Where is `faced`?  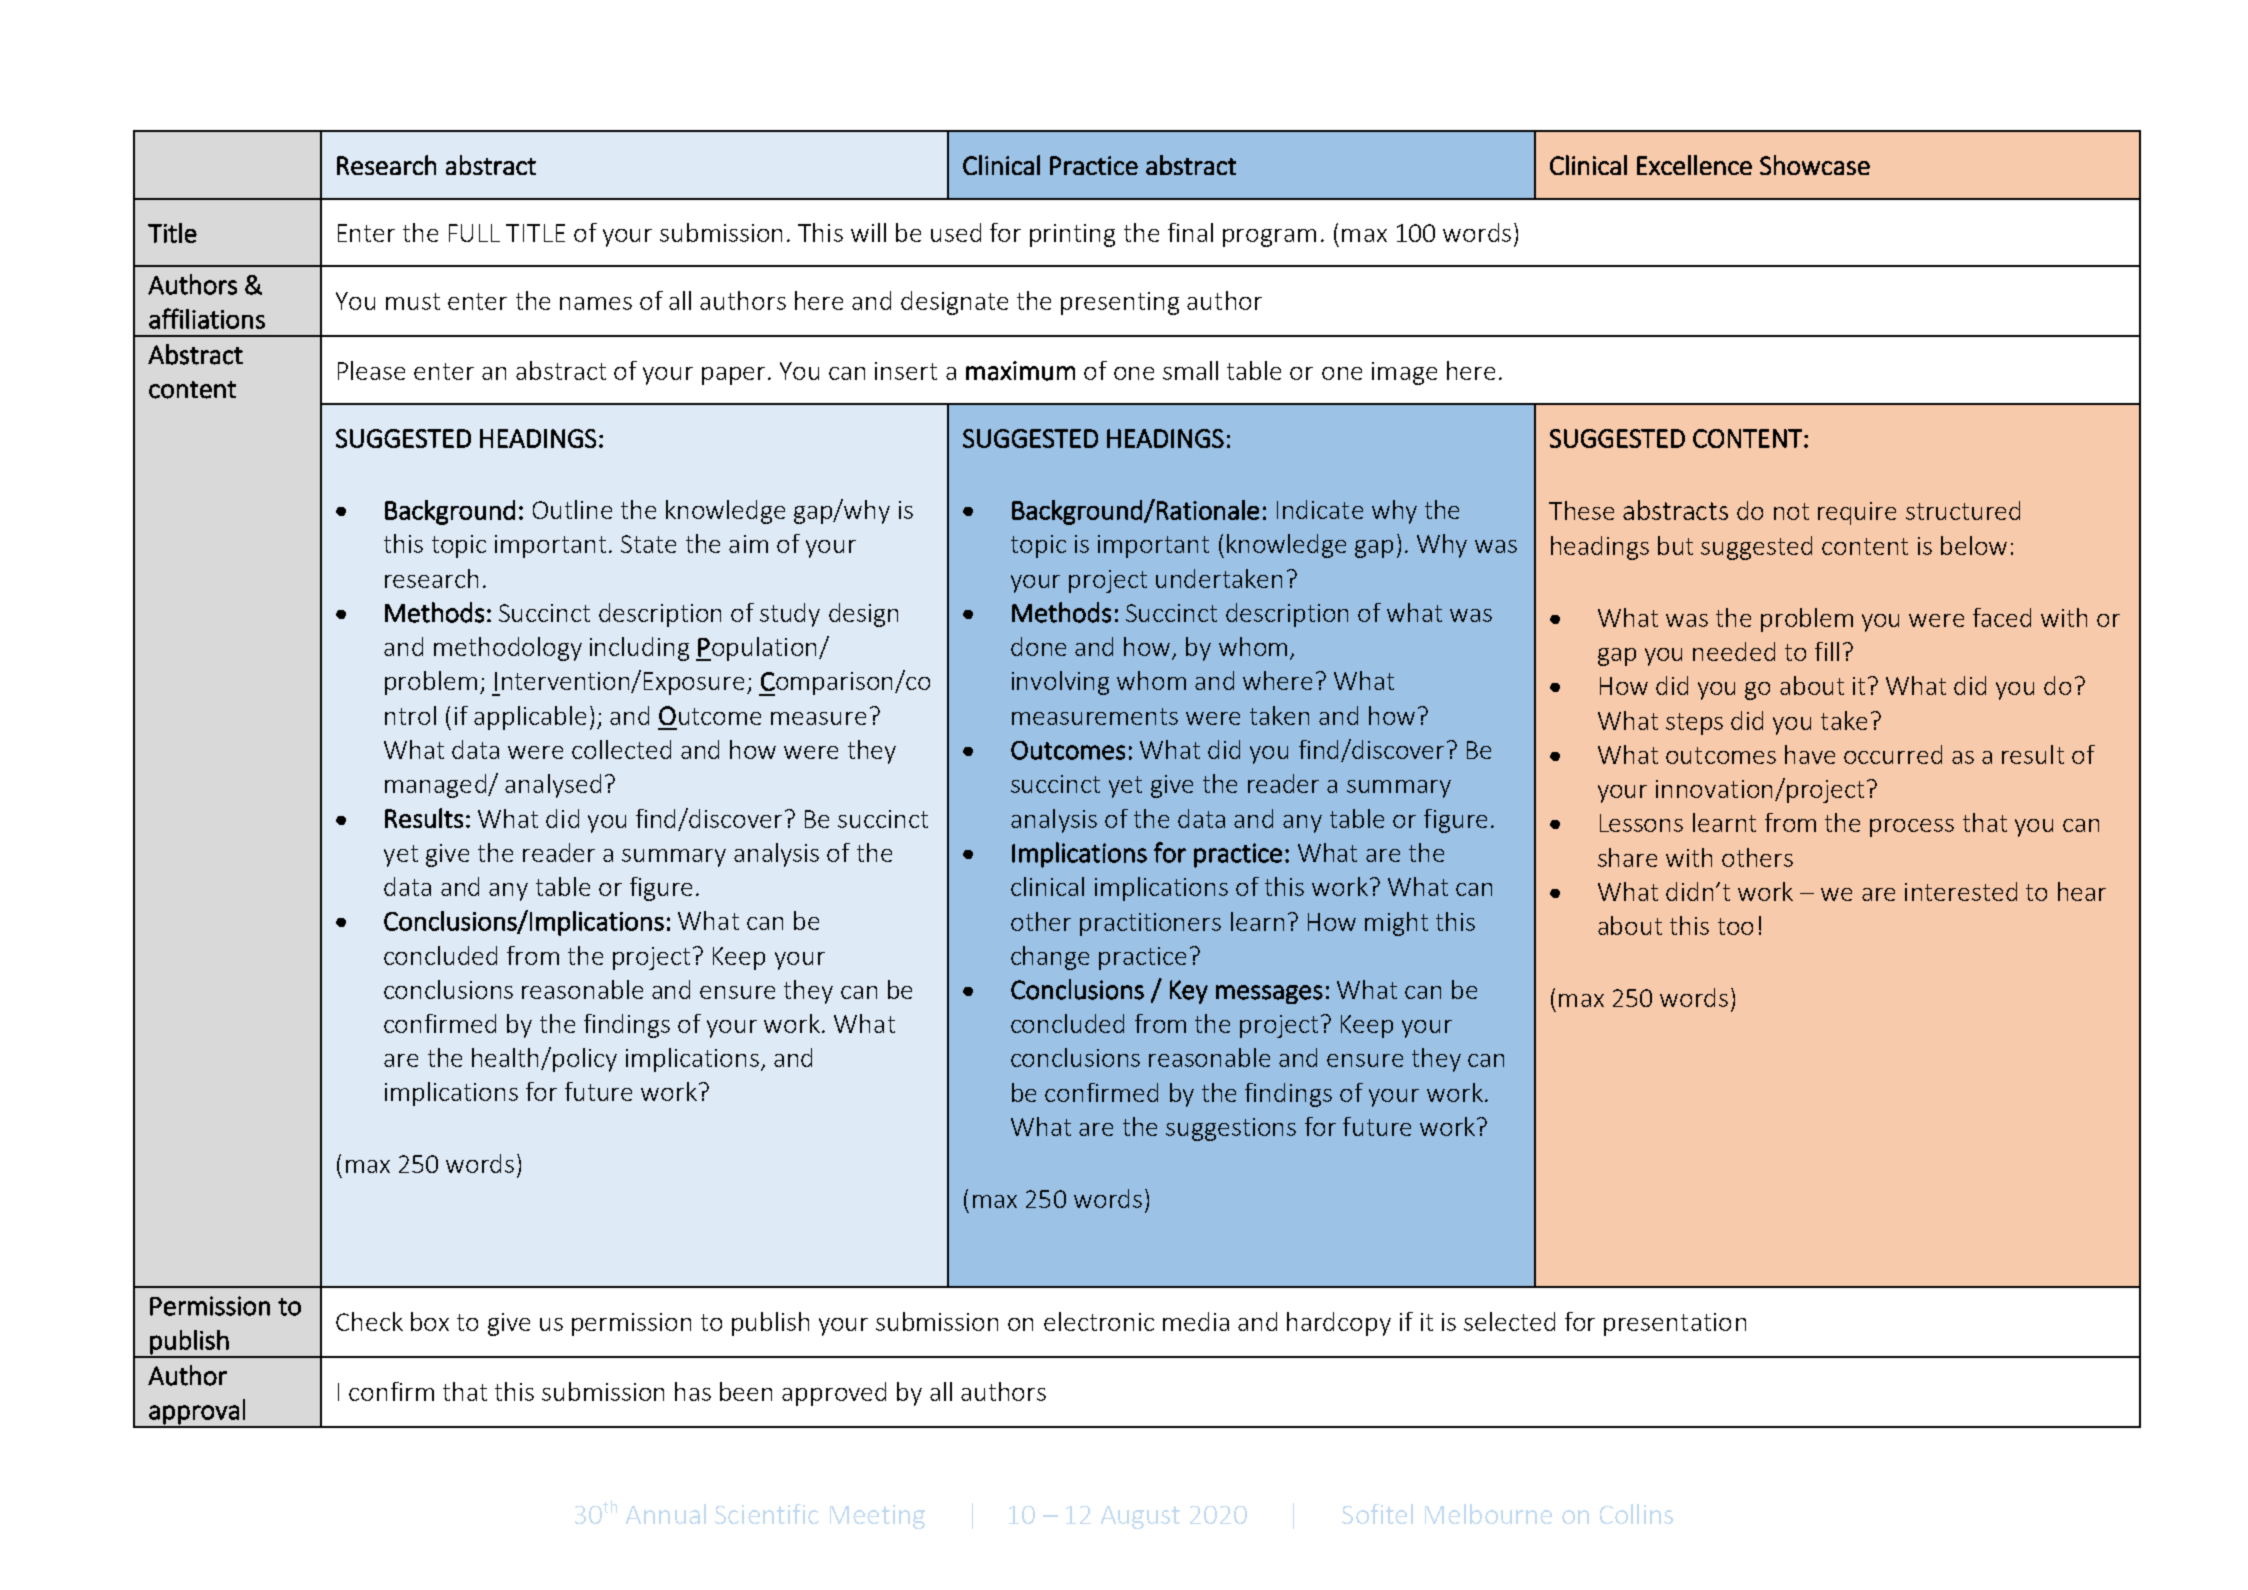 faced is located at coordinates (2002, 617).
